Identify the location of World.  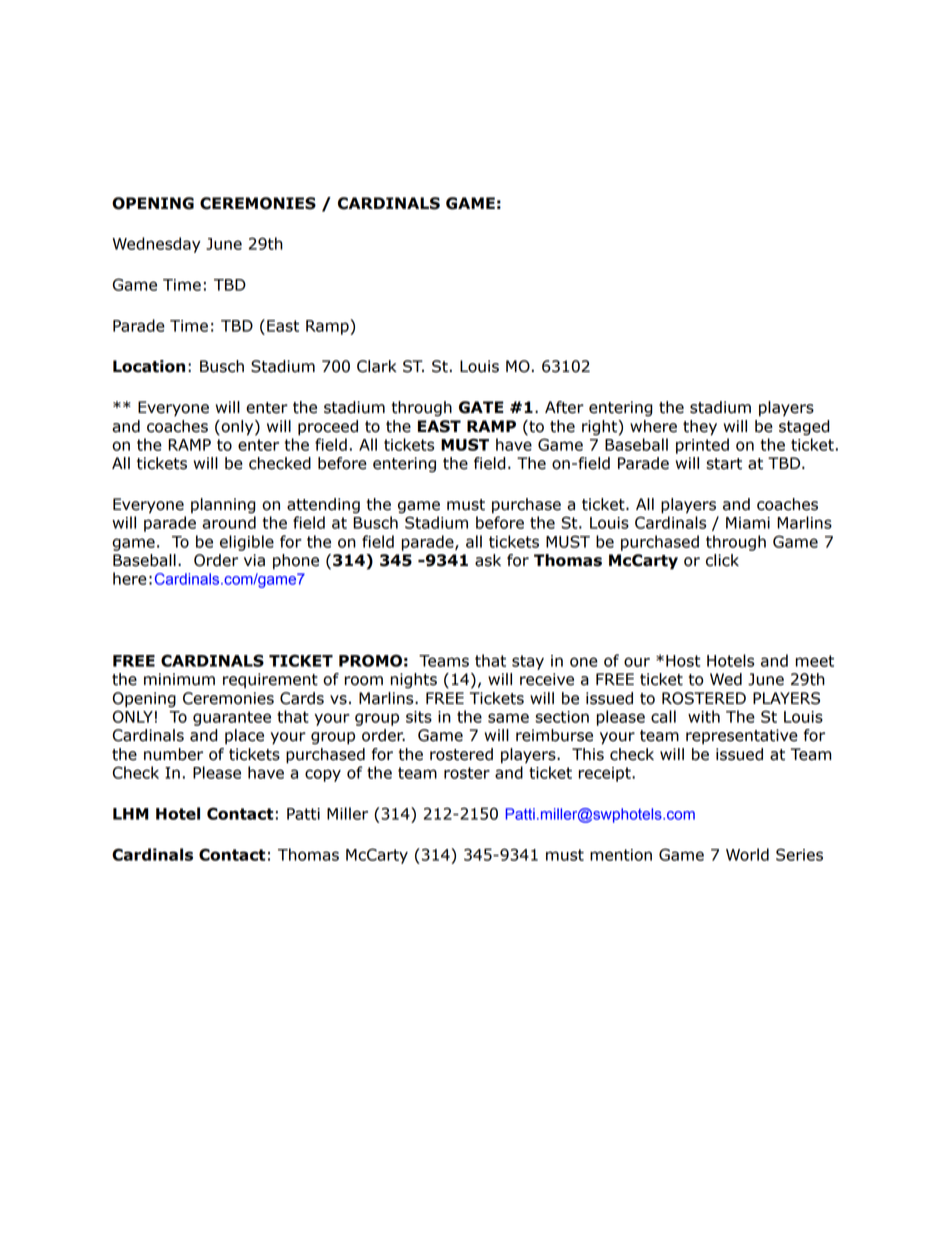
(747, 854).
